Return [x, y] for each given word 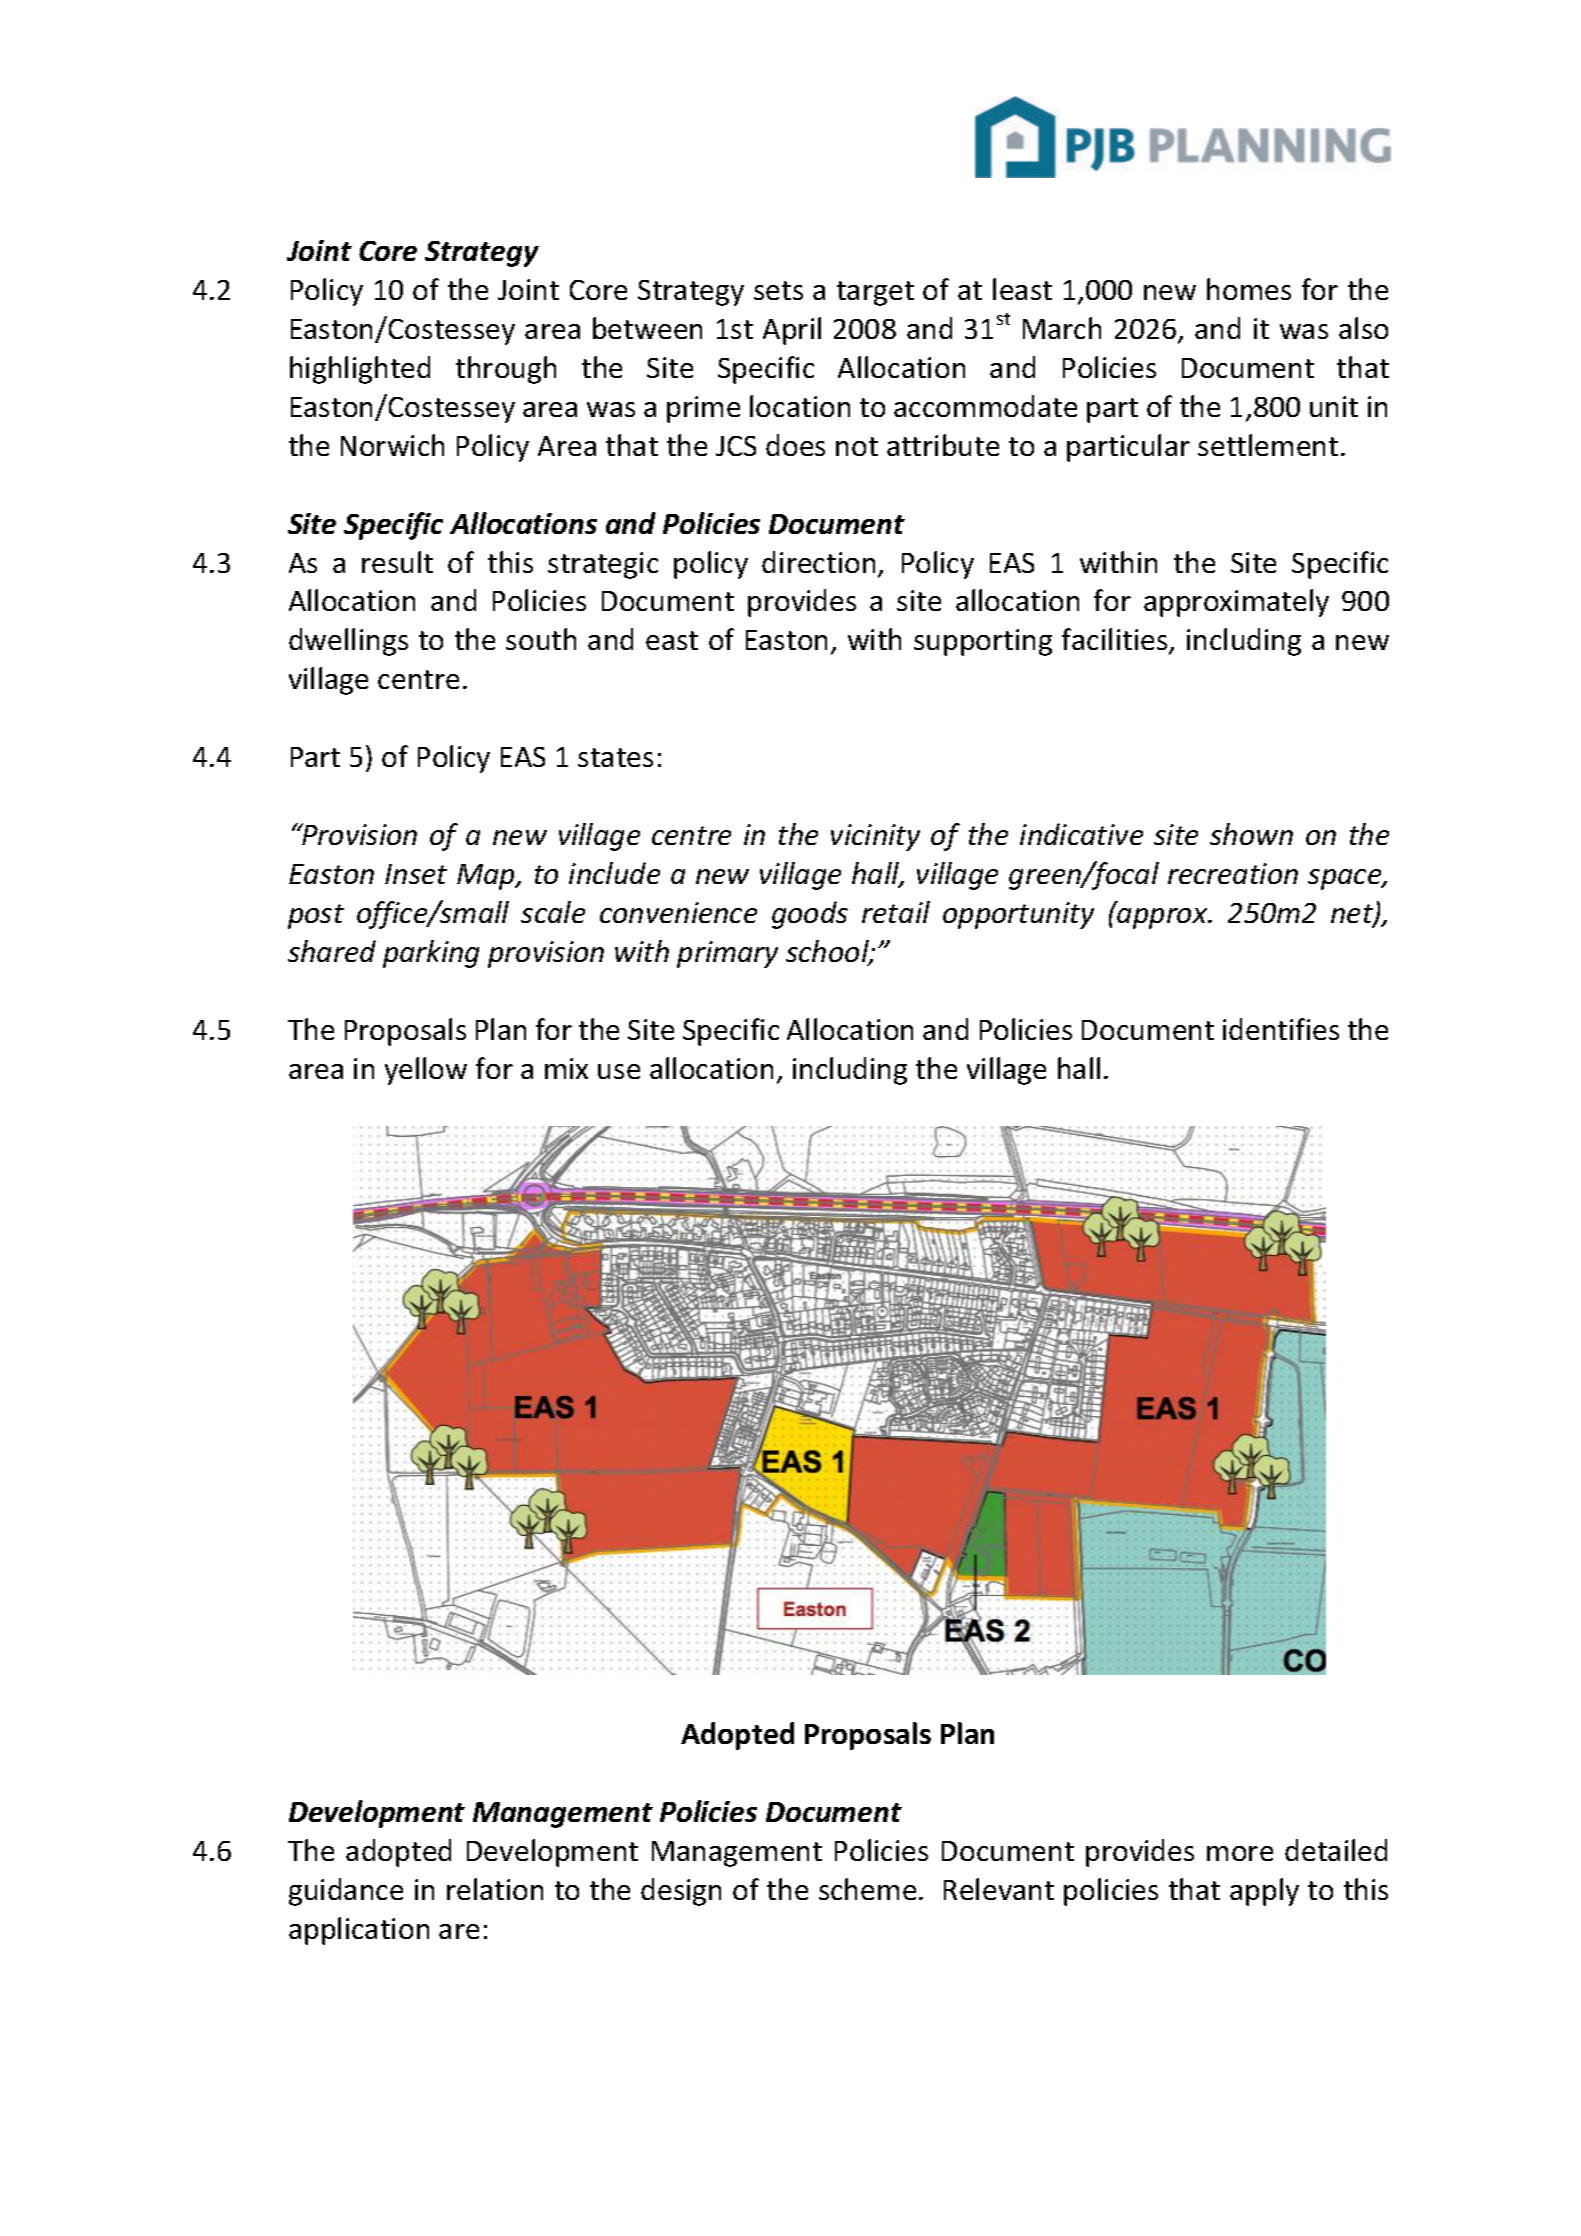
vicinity [875, 837]
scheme [867, 1889]
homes [1249, 289]
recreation [1233, 873]
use [619, 1071]
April [792, 331]
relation [495, 1889]
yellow [426, 1071]
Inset [416, 874]
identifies [1281, 1029]
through [506, 370]
